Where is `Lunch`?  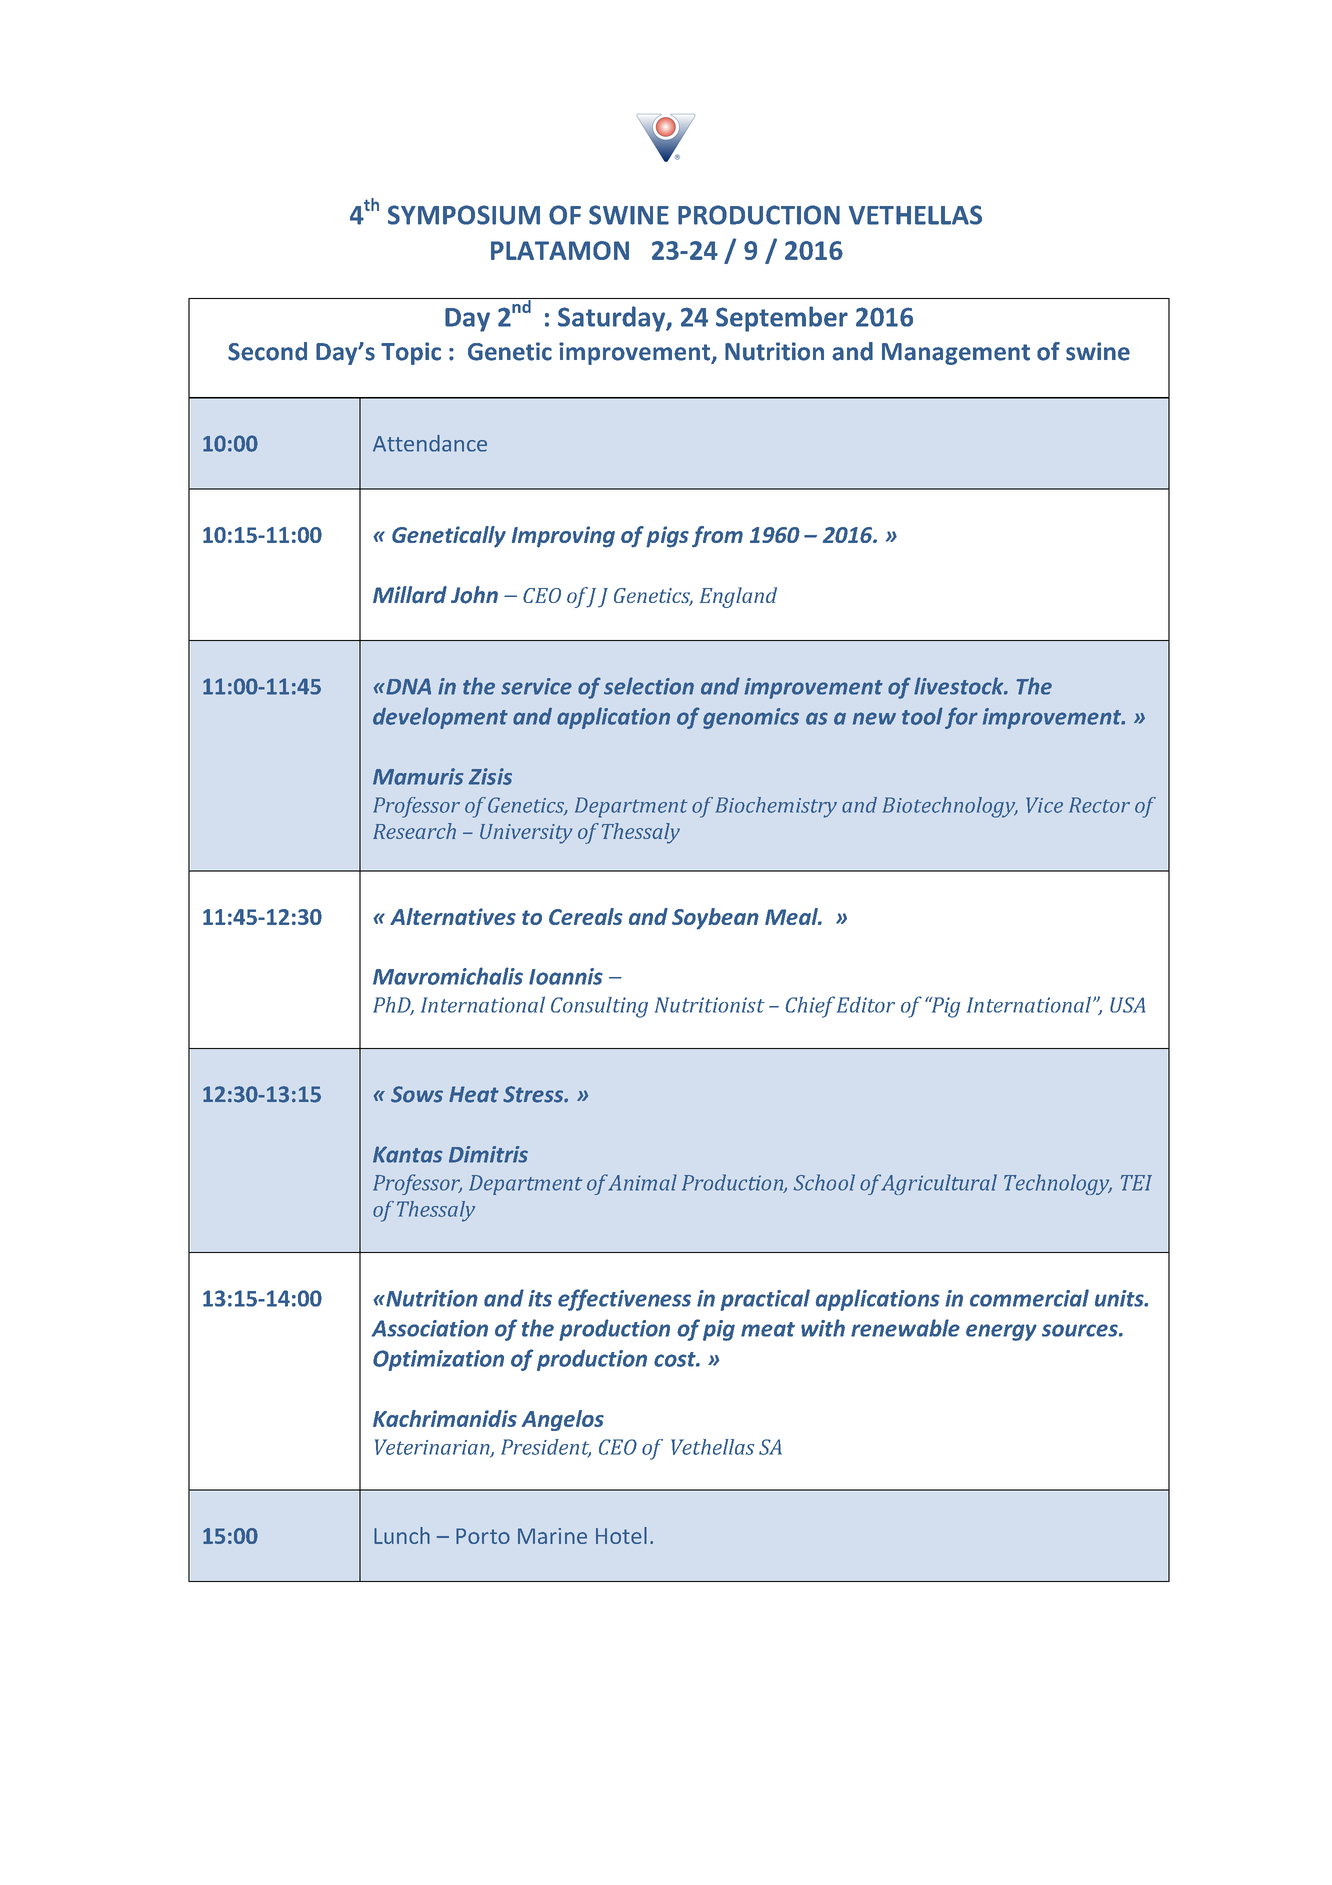
Lunch is located at coordinates (402, 1535).
